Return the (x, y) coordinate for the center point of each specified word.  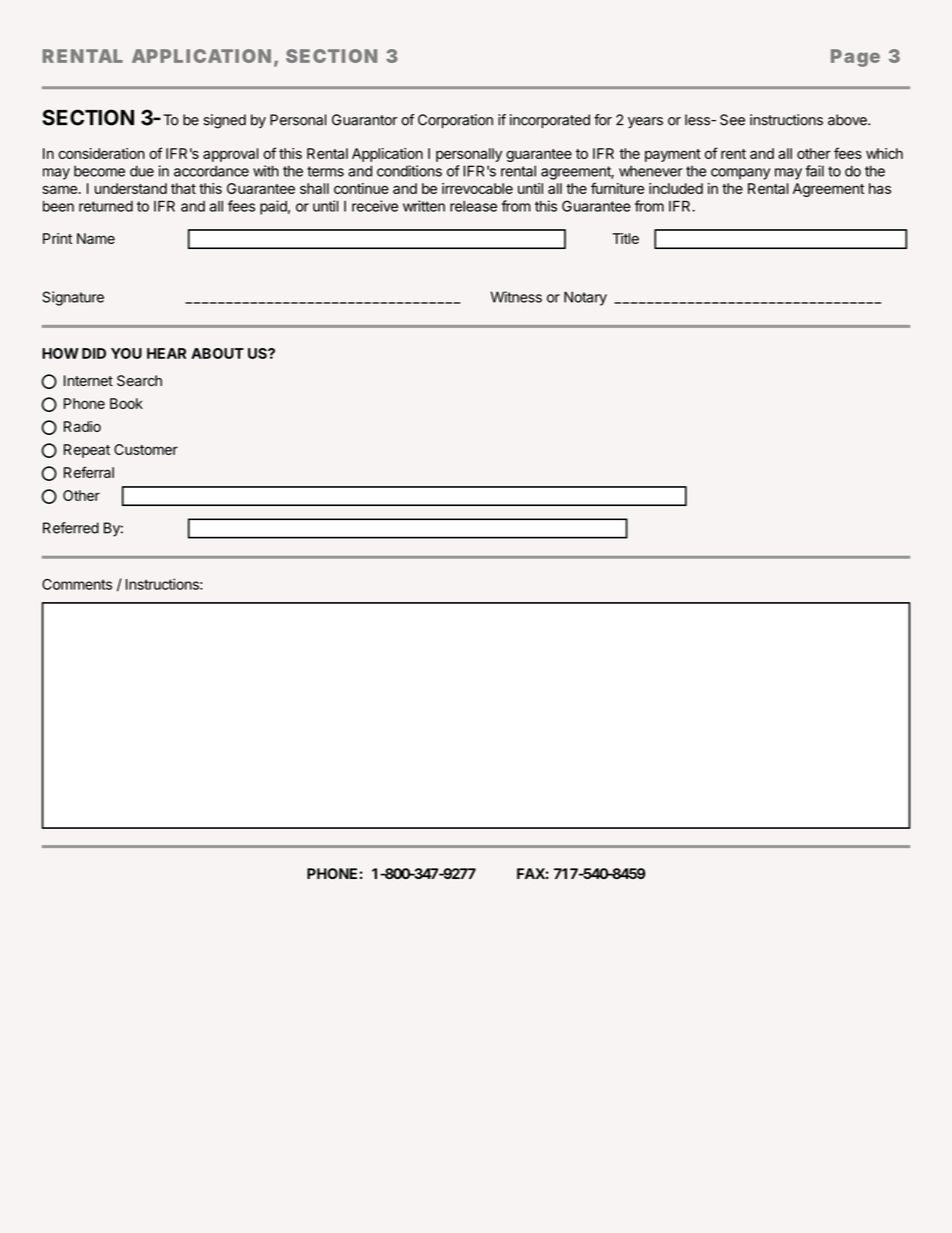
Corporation (455, 121)
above (848, 120)
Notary (585, 298)
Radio (82, 426)
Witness (516, 297)
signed (224, 121)
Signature (73, 298)
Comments (77, 584)
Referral (89, 472)
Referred (71, 528)
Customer (146, 449)
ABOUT (217, 353)
